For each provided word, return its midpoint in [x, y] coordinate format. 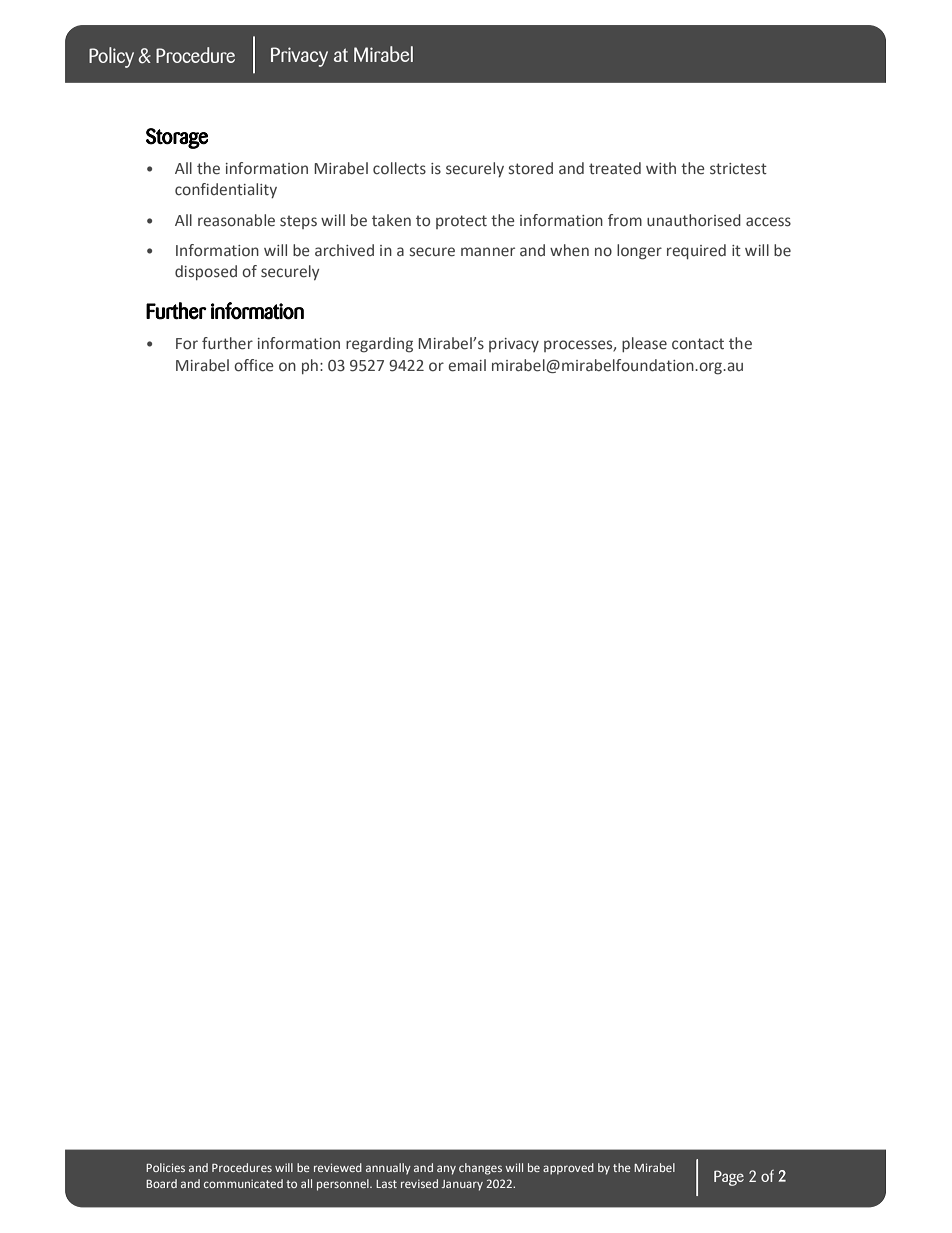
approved [568, 1169]
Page [729, 1178]
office [254, 365]
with [661, 168]
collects [399, 168]
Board [161, 1183]
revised [419, 1183]
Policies [165, 1167]
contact [698, 344]
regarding [379, 345]
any [446, 1170]
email [467, 365]
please [644, 344]
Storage [177, 138]
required [696, 251]
